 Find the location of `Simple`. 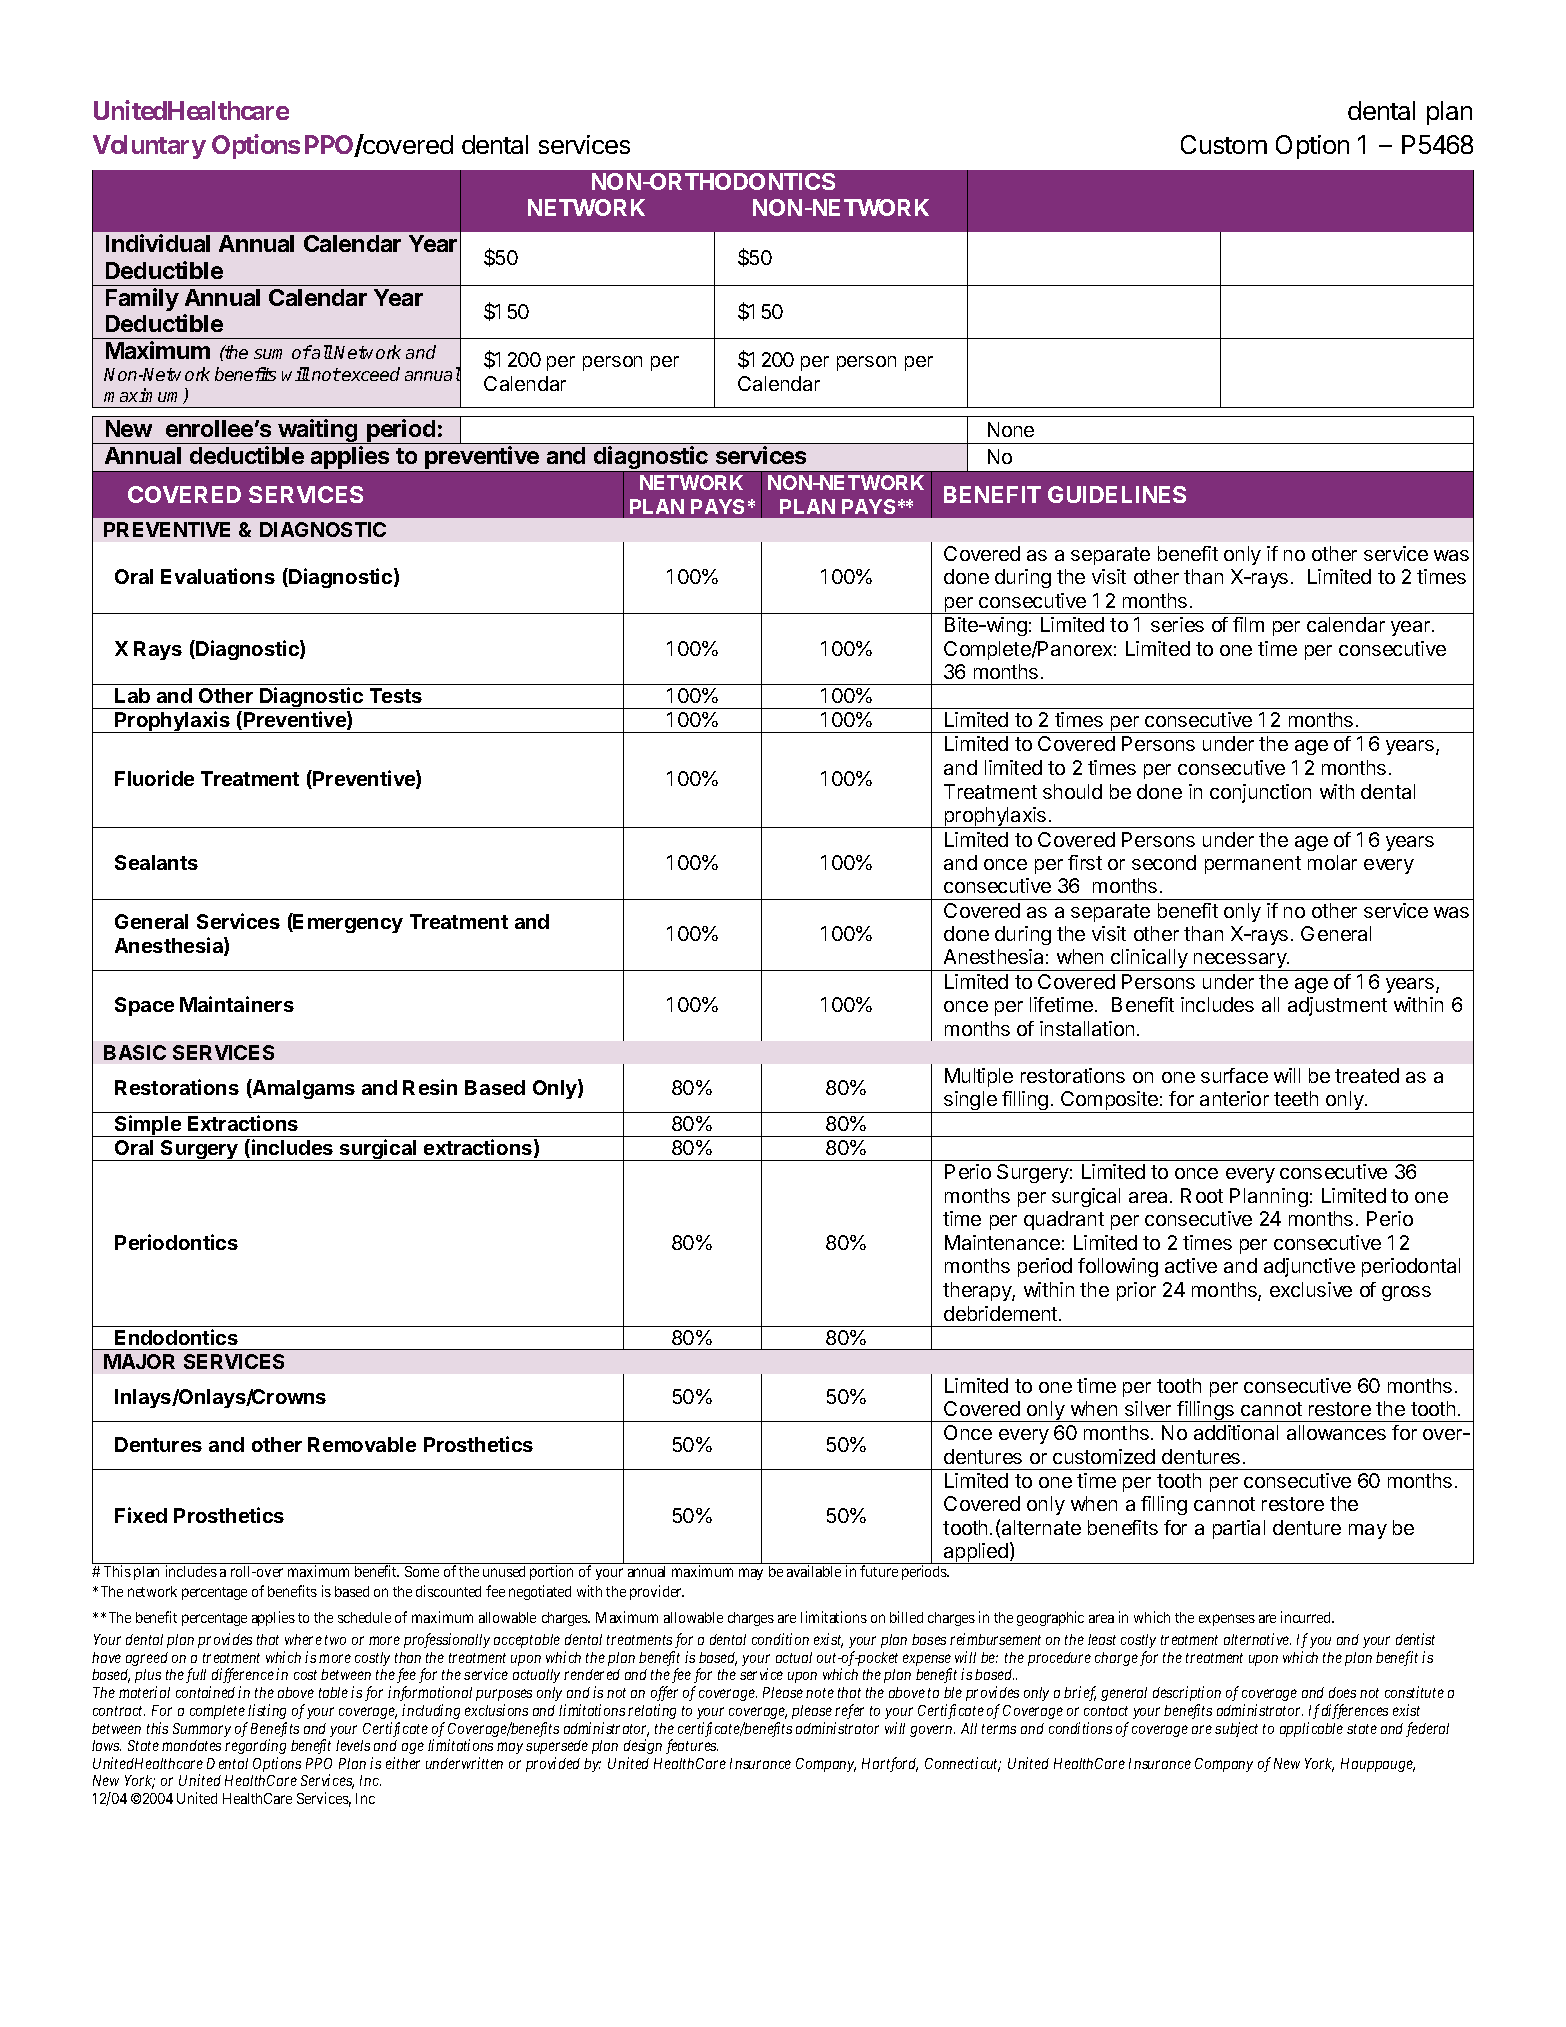

Simple is located at coordinates (148, 1126).
